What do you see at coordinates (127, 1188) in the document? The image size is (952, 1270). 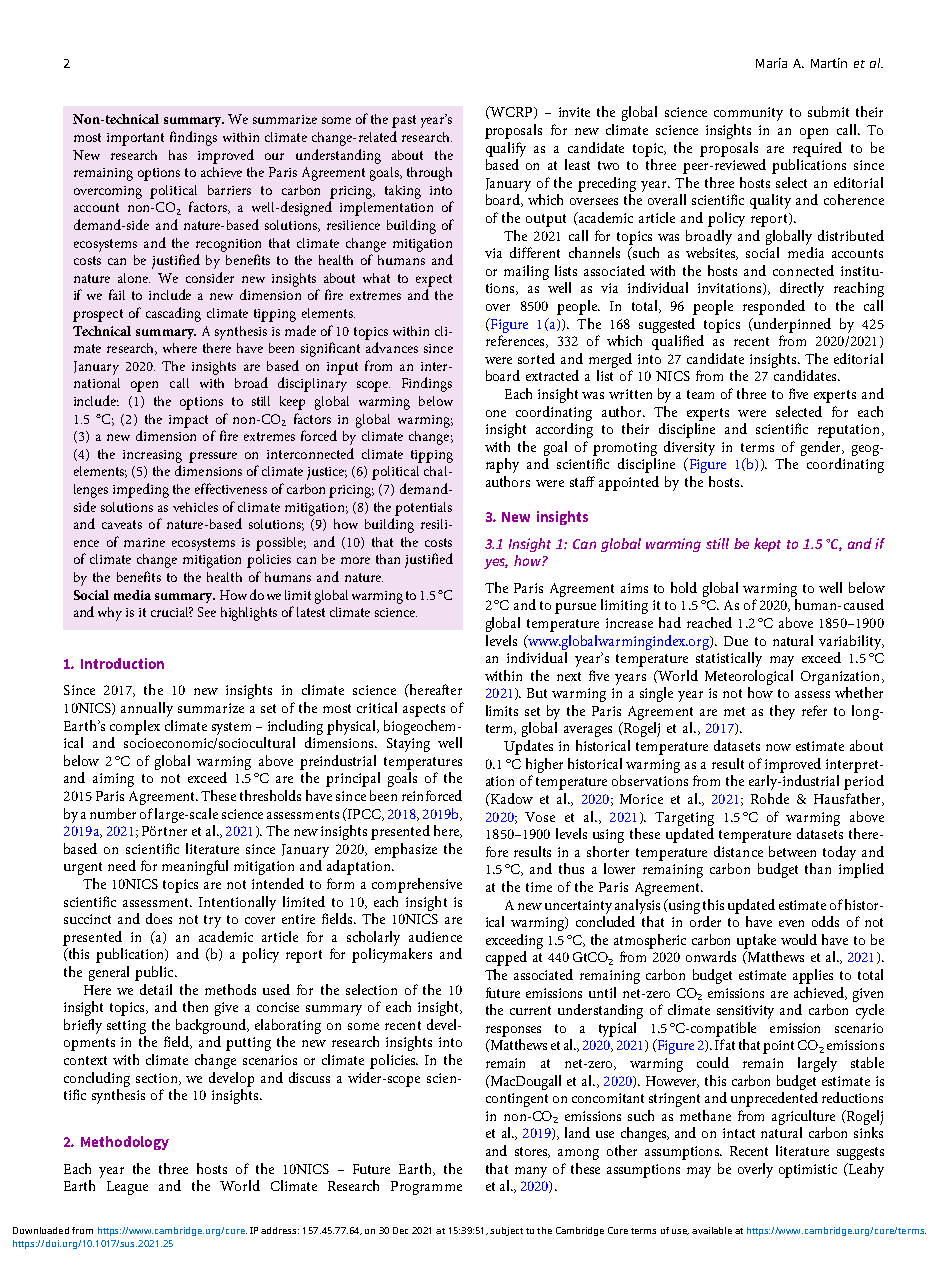 I see `League` at bounding box center [127, 1188].
